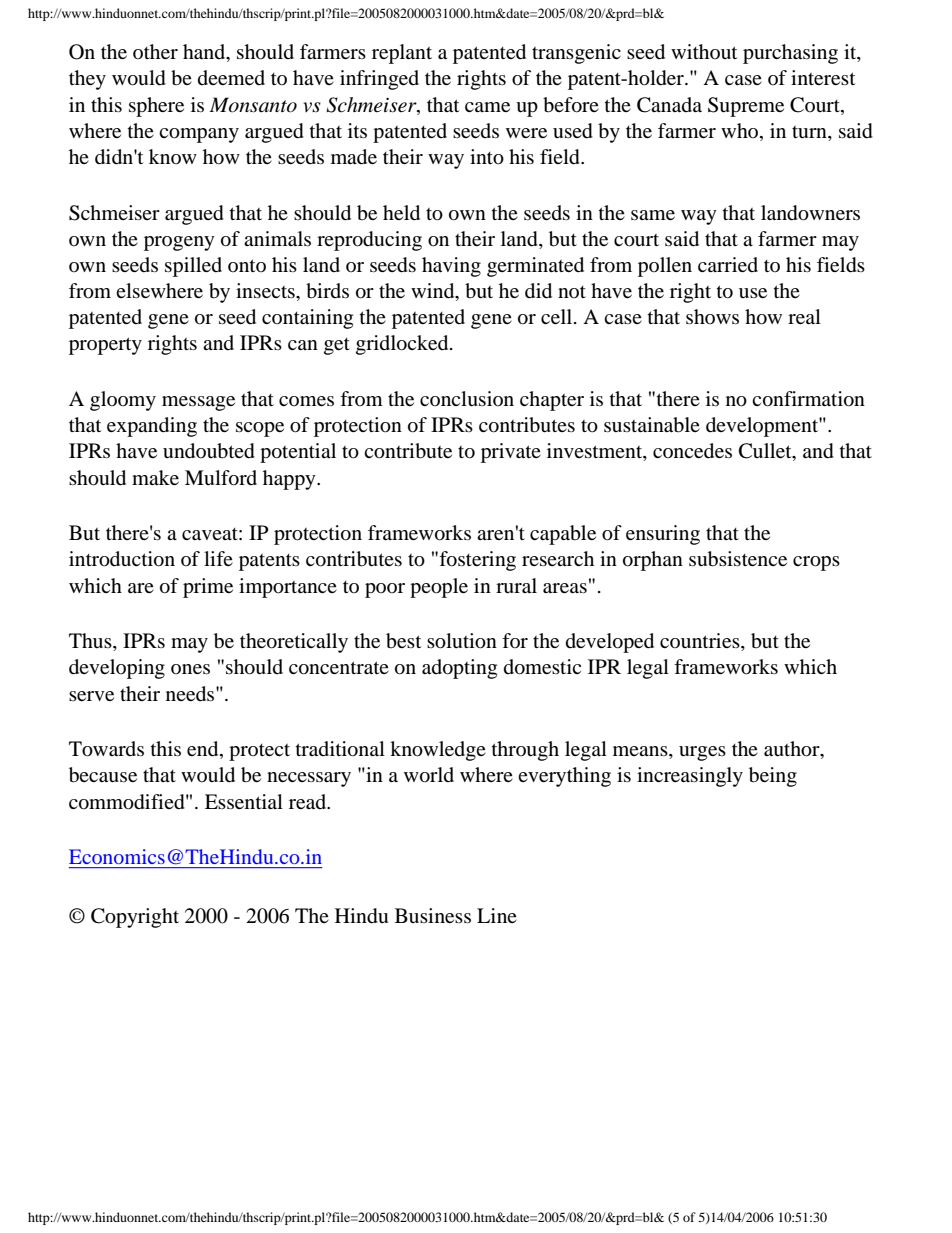 Image resolution: width=952 pixels, height=1233 pixels. What do you see at coordinates (692, 451) in the screenshot?
I see `concedes` at bounding box center [692, 451].
